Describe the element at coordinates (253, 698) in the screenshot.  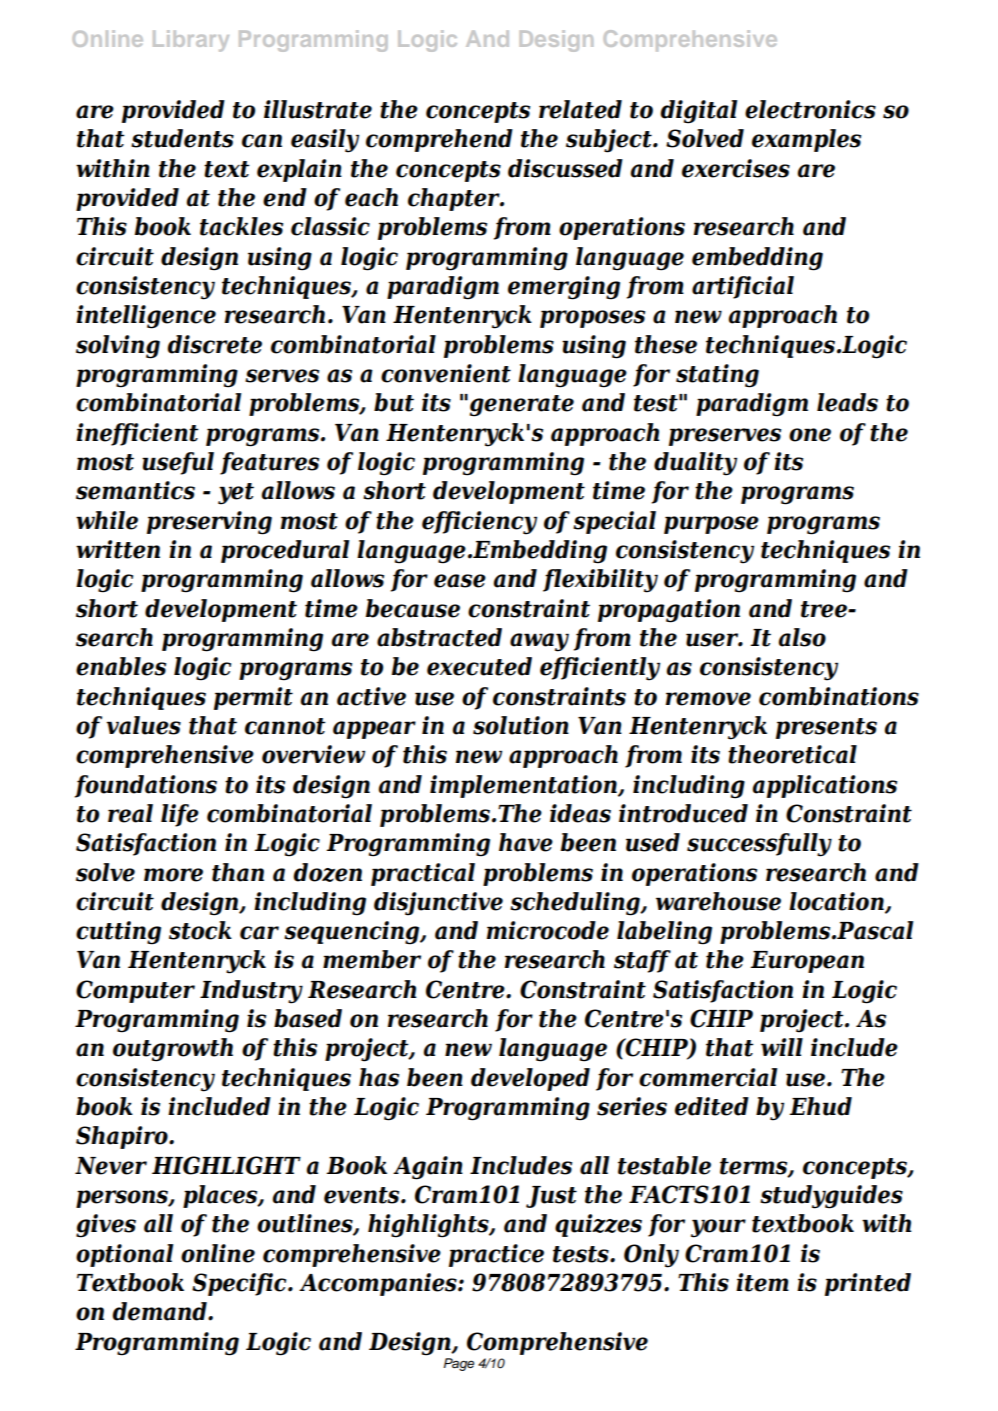
I see `permit` at that location.
